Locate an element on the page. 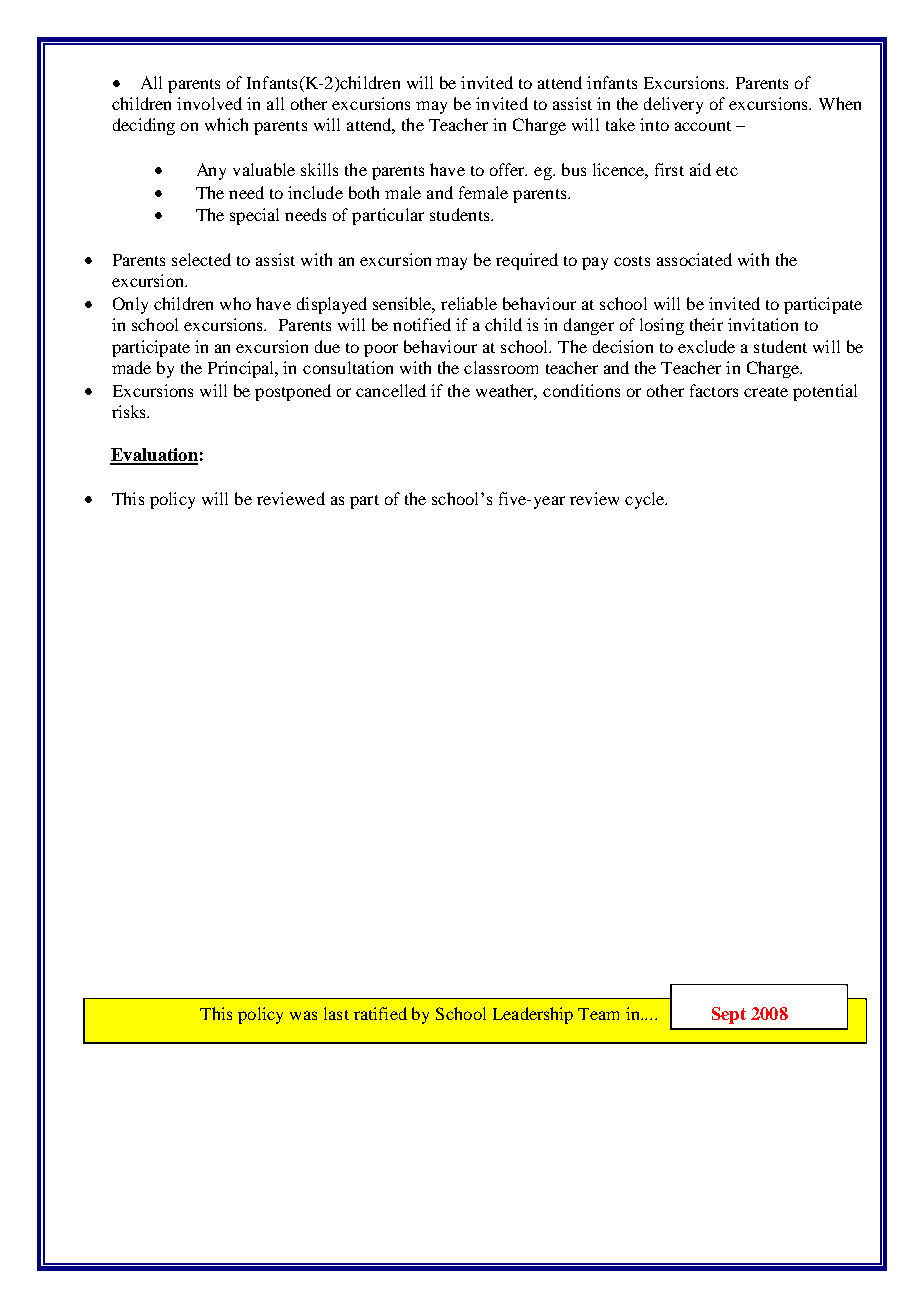 The image size is (924, 1308). account is located at coordinates (703, 126).
